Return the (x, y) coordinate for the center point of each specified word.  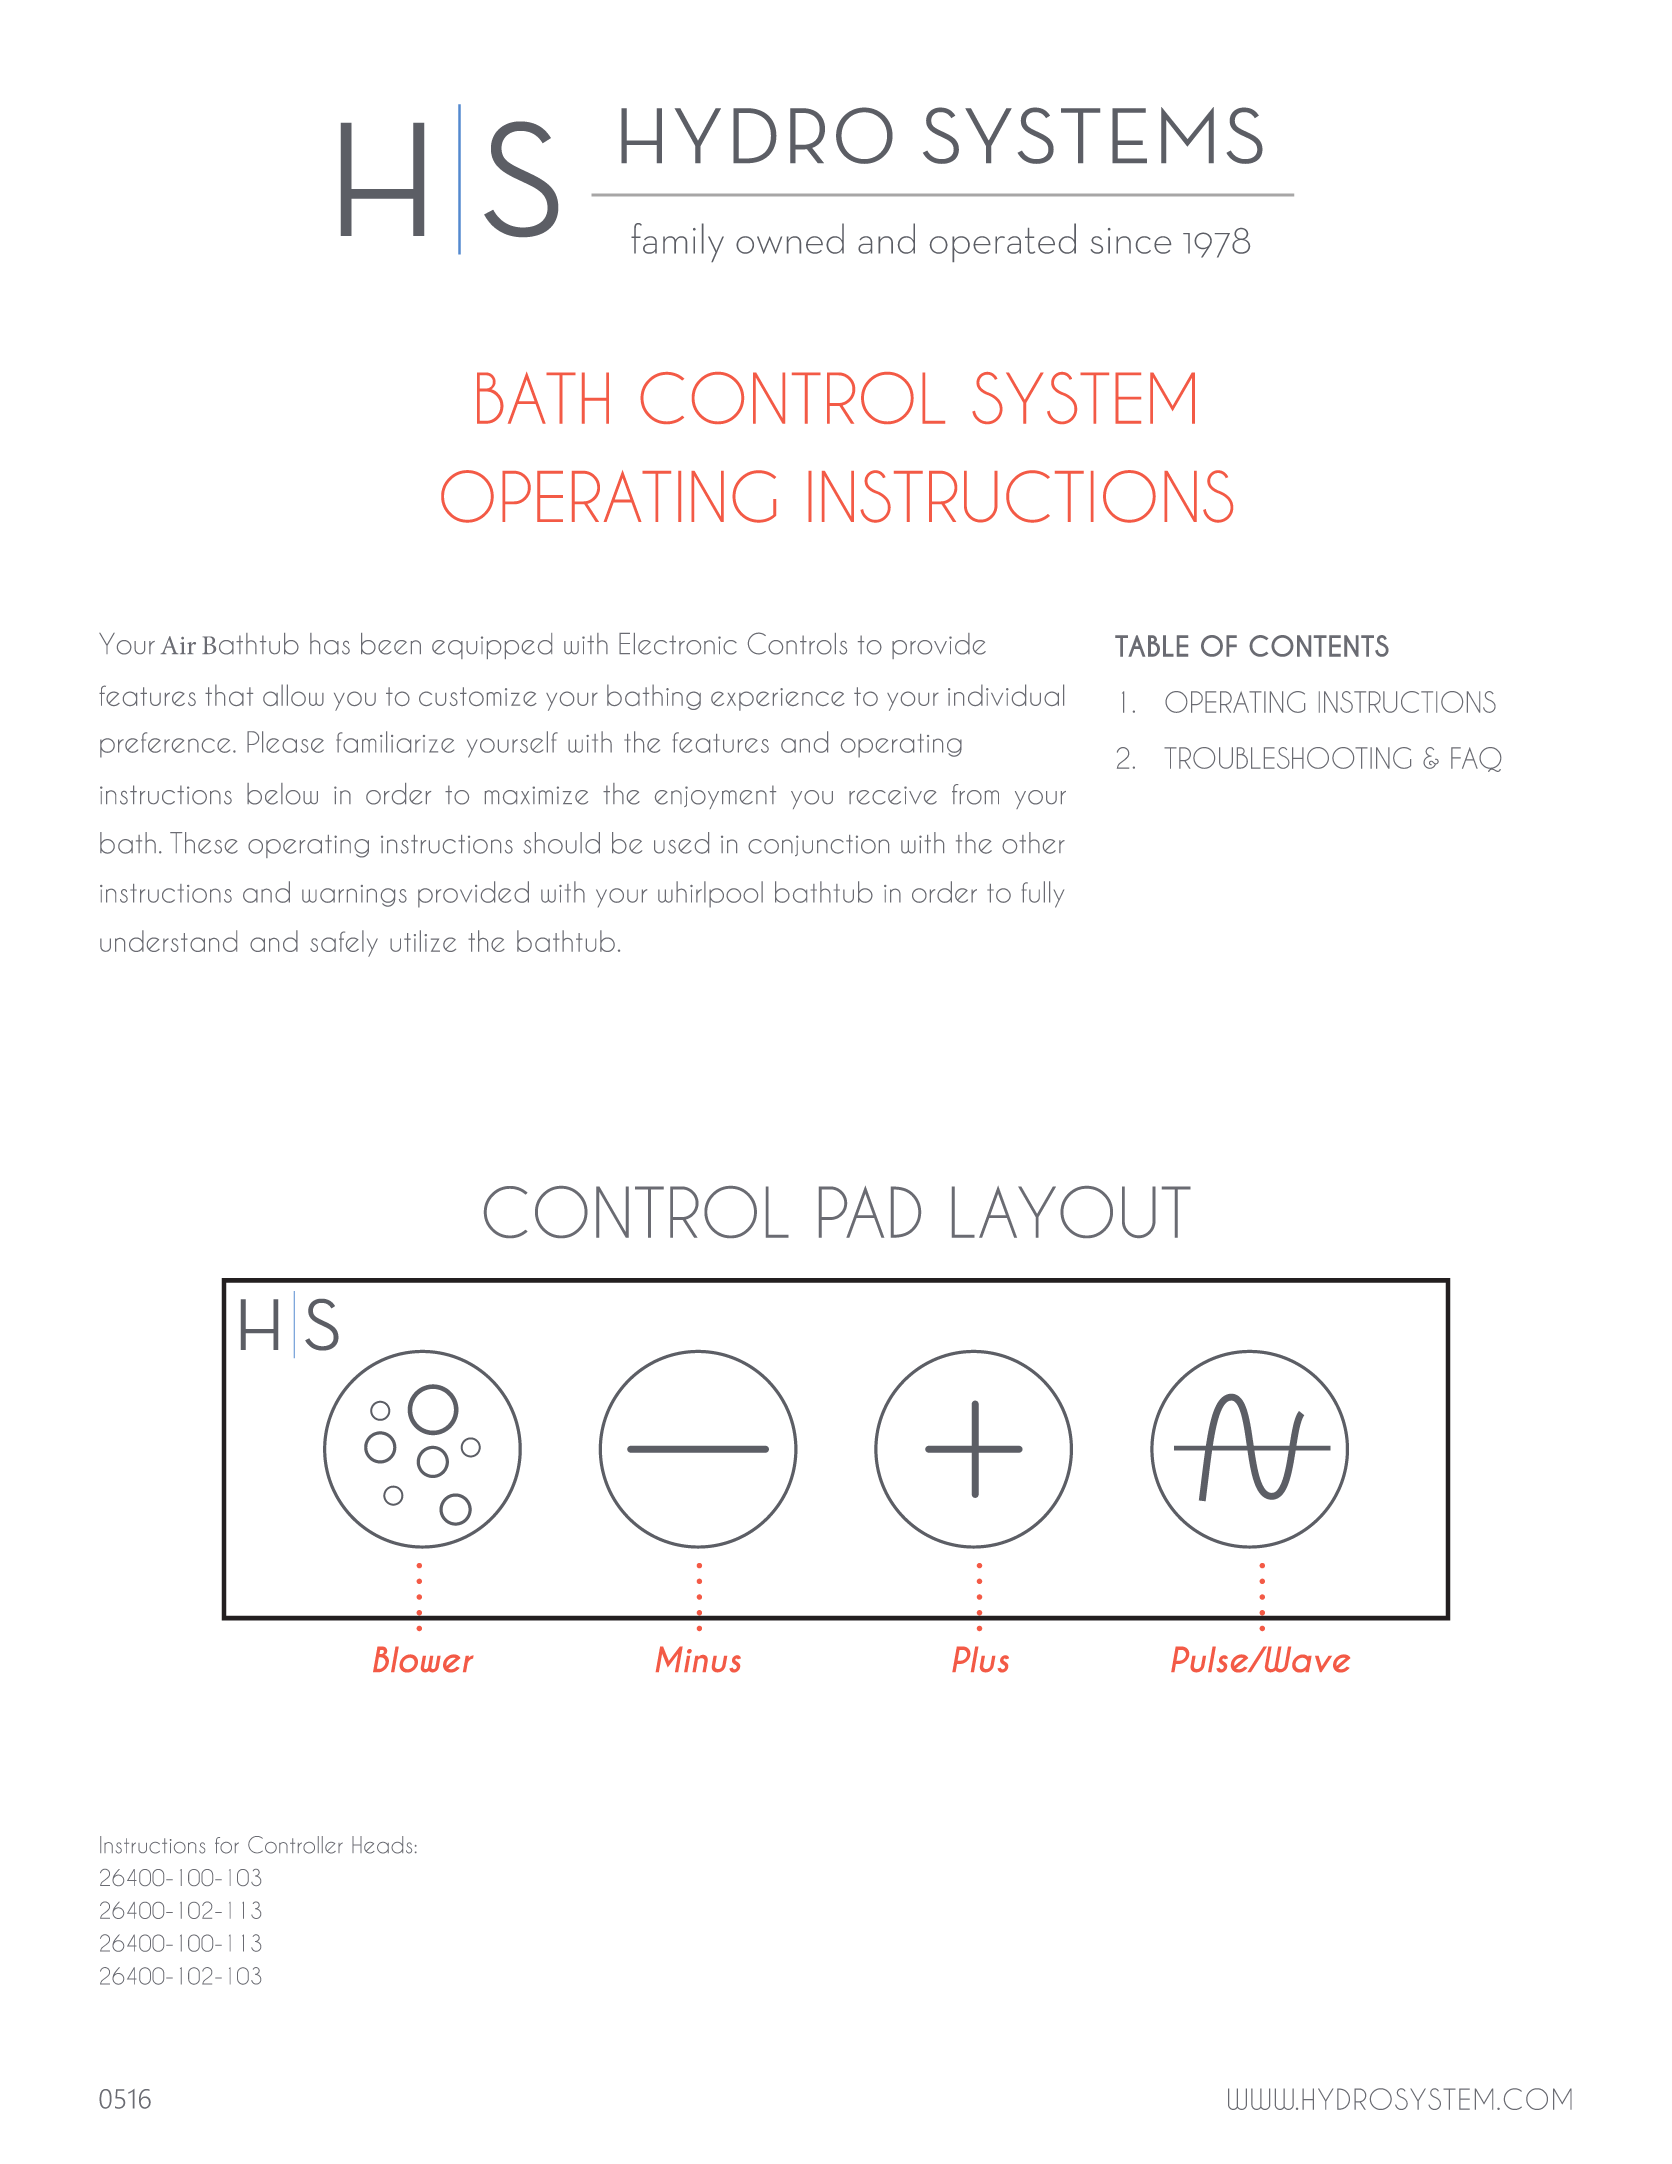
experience (778, 699)
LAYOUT (1071, 1212)
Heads (382, 1845)
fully (1043, 894)
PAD (870, 1212)
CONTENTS (1319, 646)
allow (293, 695)
